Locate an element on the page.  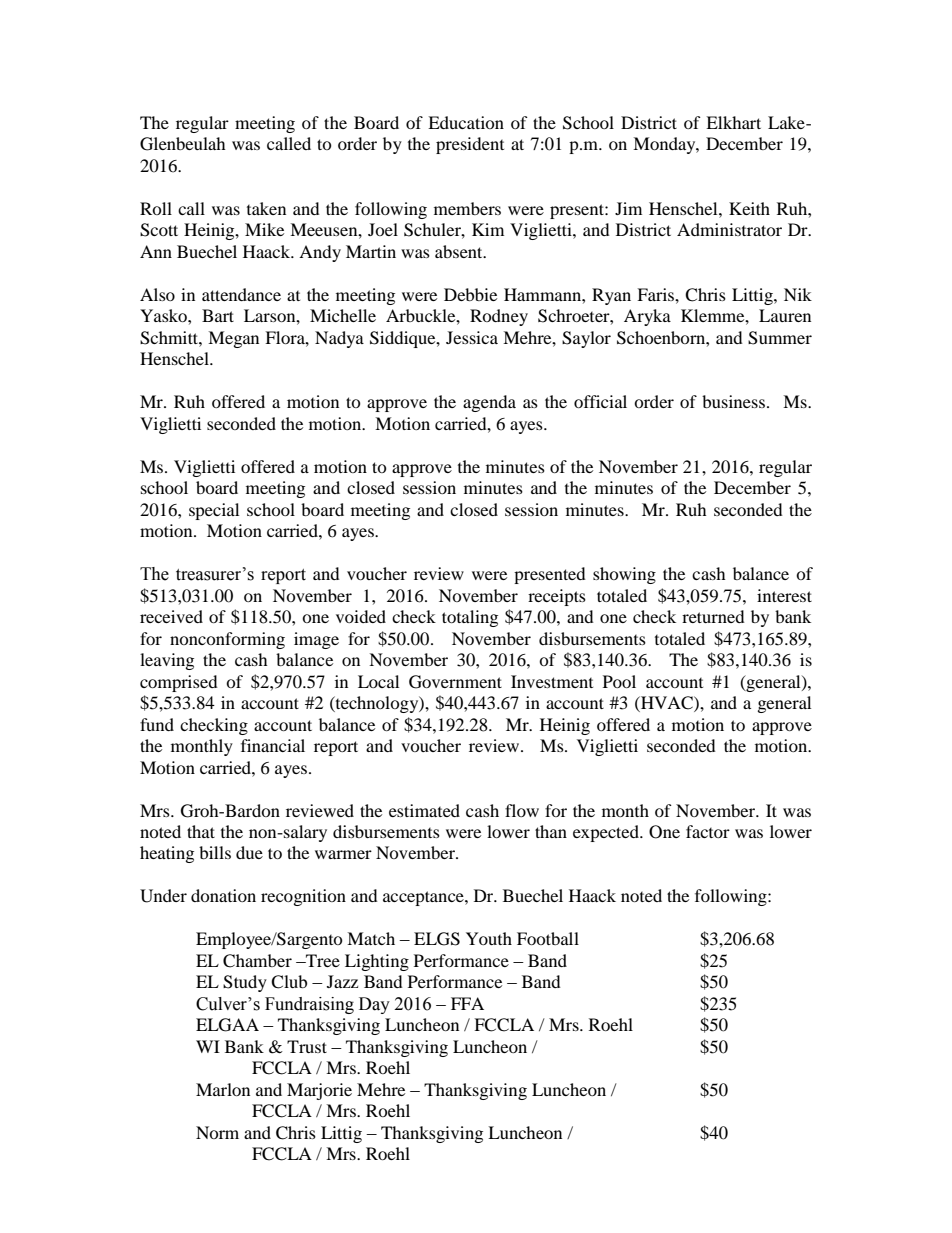
totaling is located at coordinates (470, 618).
